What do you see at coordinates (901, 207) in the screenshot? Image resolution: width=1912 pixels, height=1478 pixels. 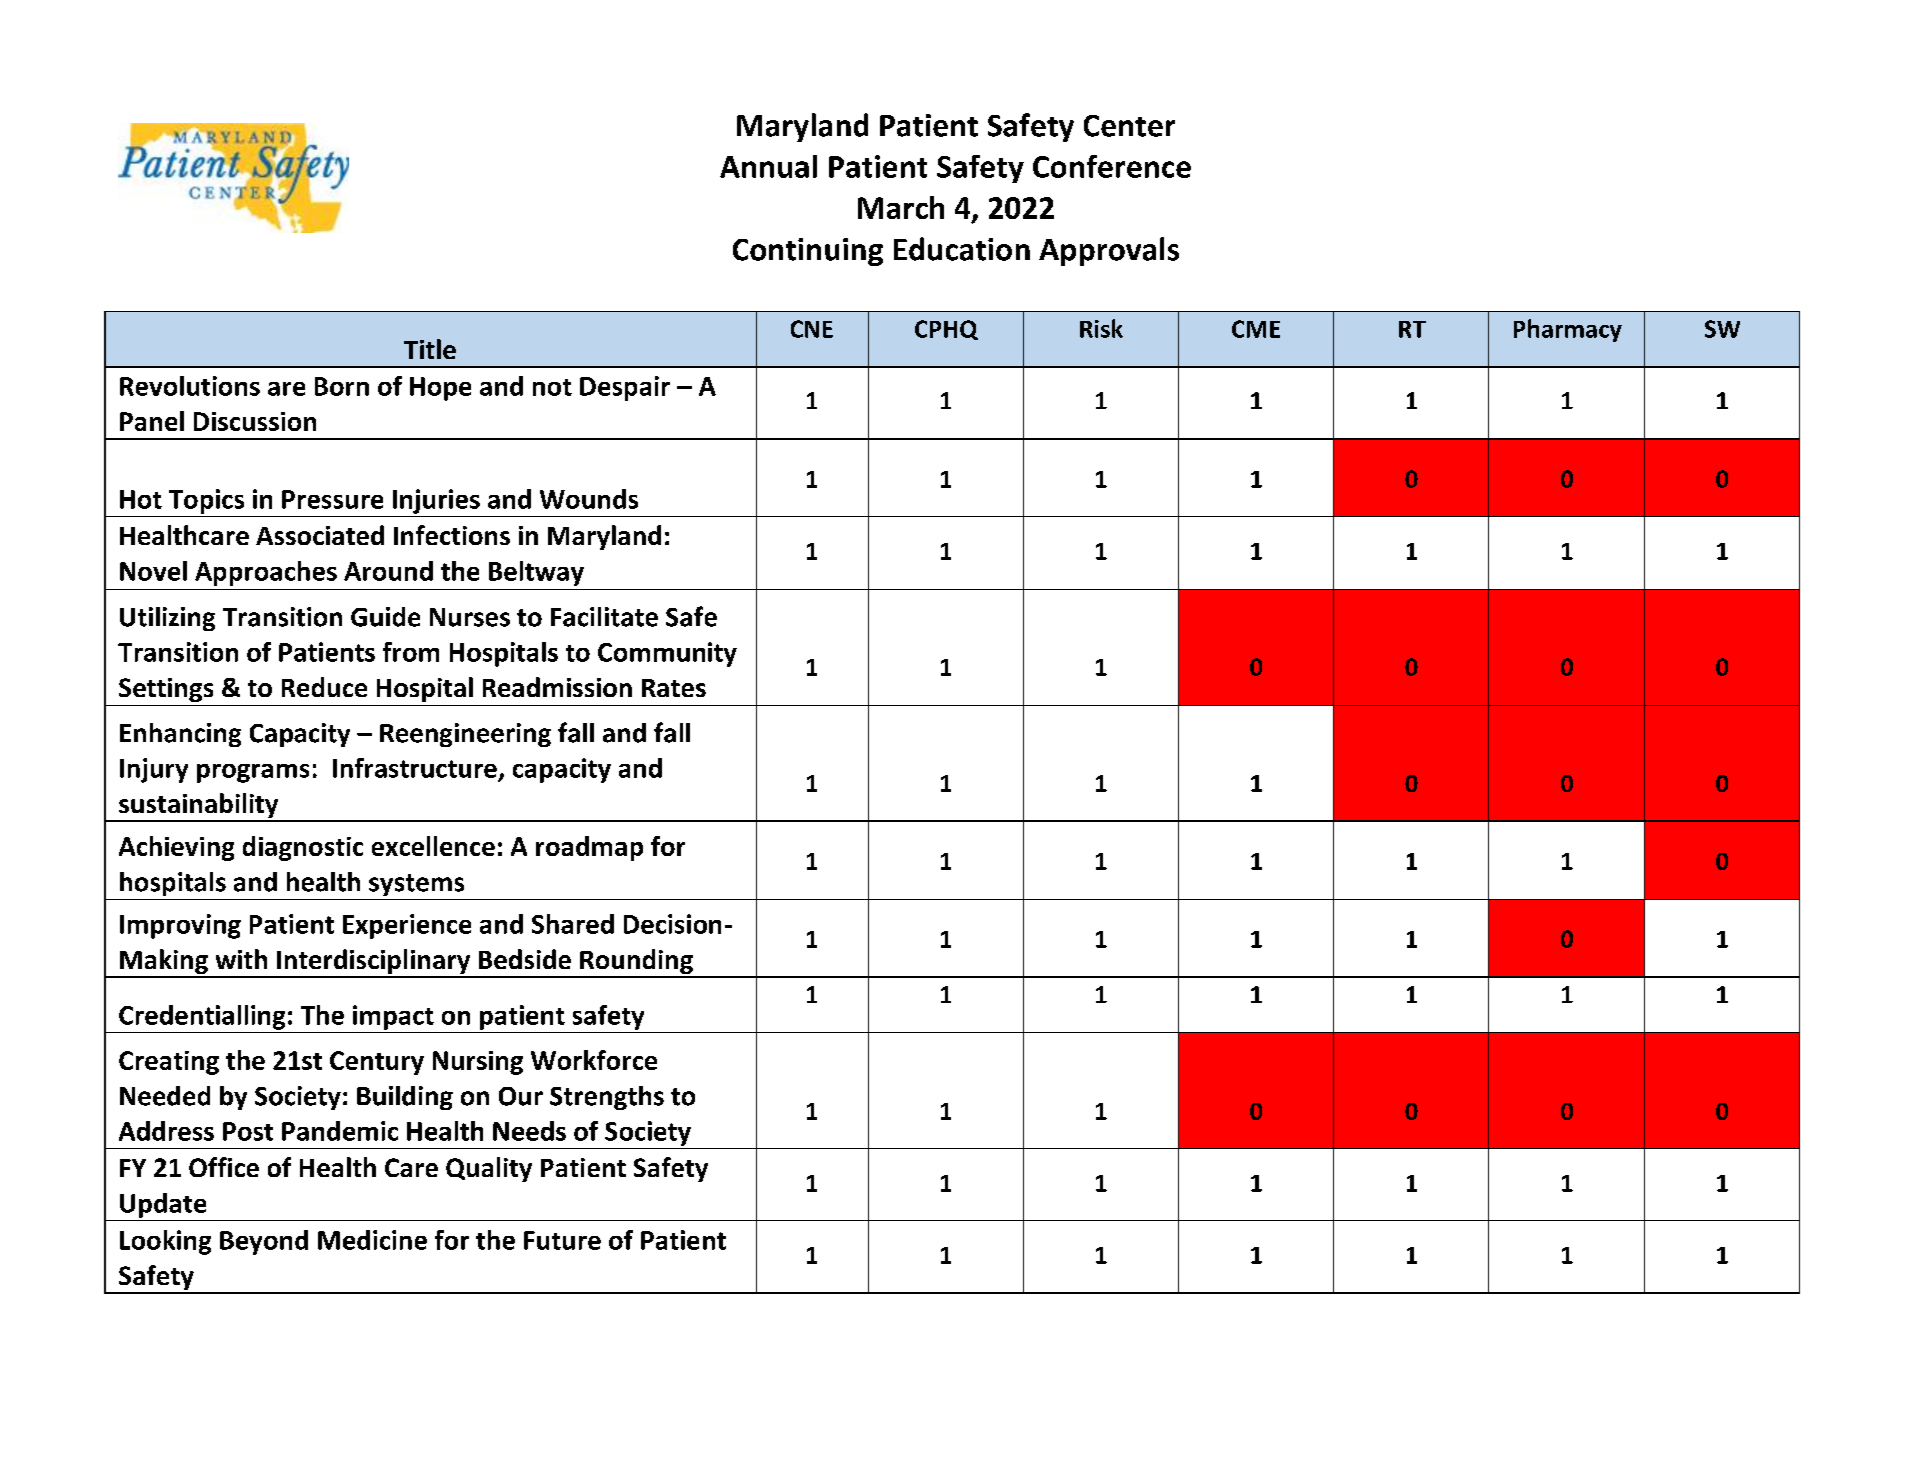 I see `March` at bounding box center [901, 207].
